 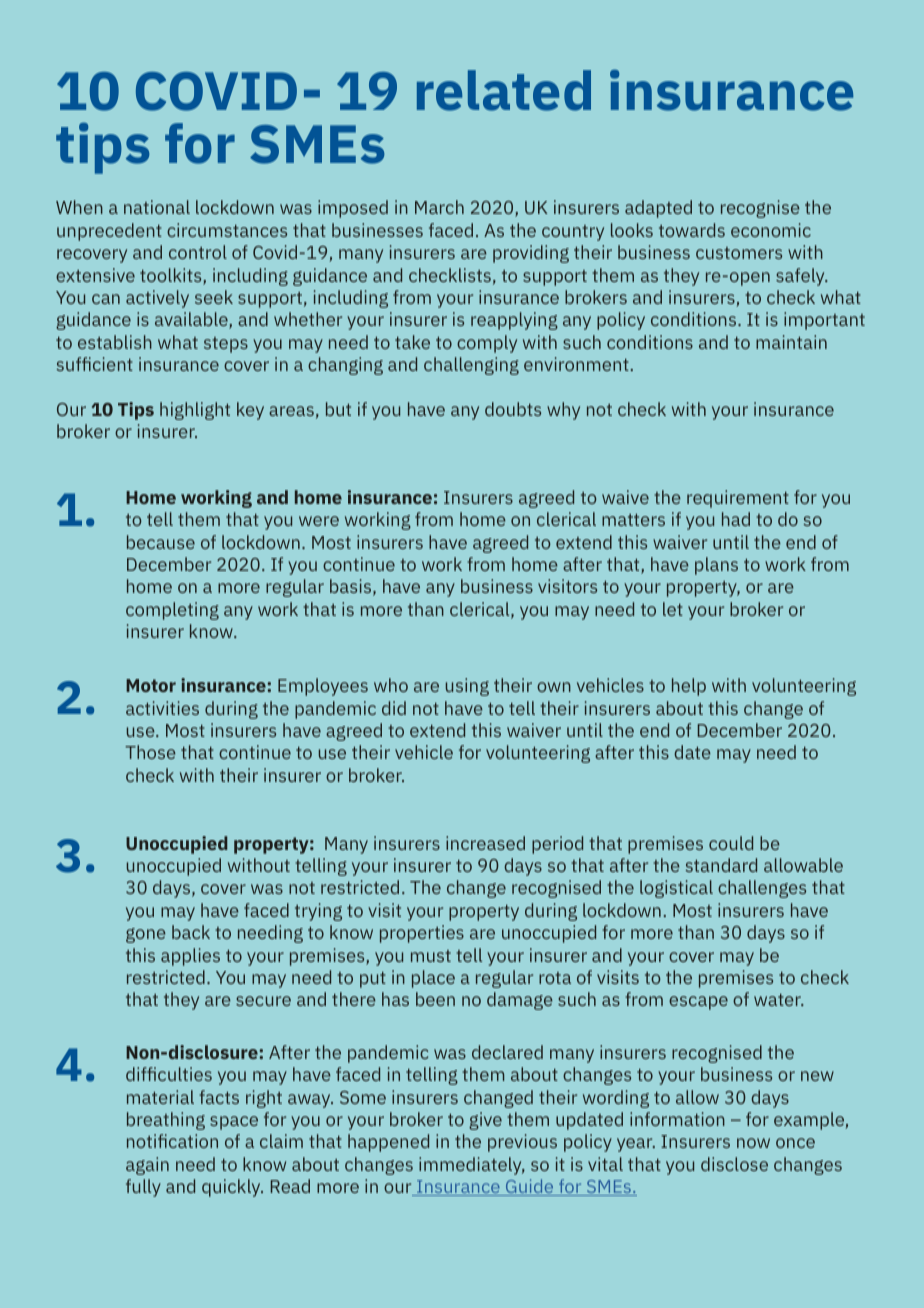 I want to click on national, so click(x=157, y=207).
